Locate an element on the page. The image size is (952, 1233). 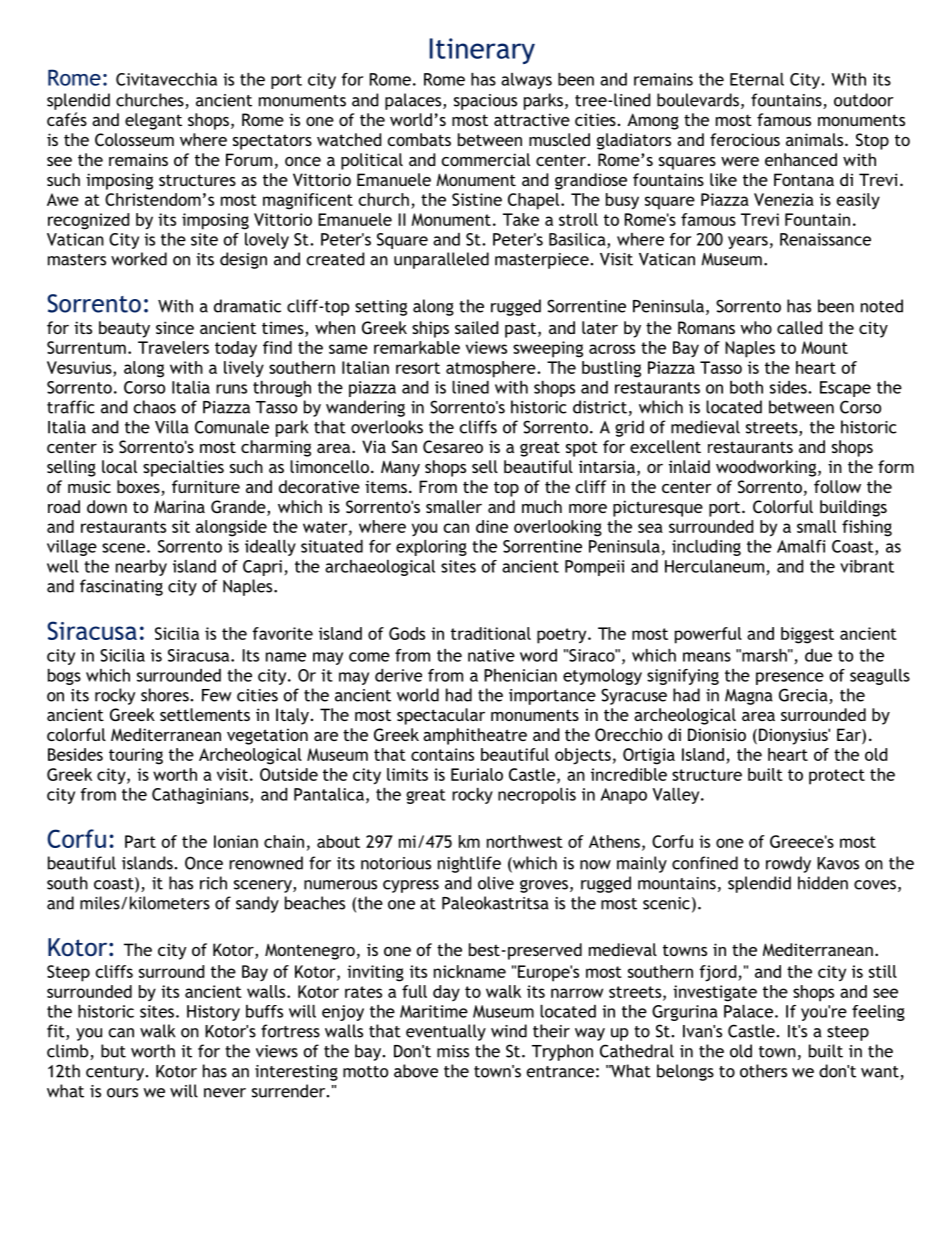
touring is located at coordinates (136, 756).
